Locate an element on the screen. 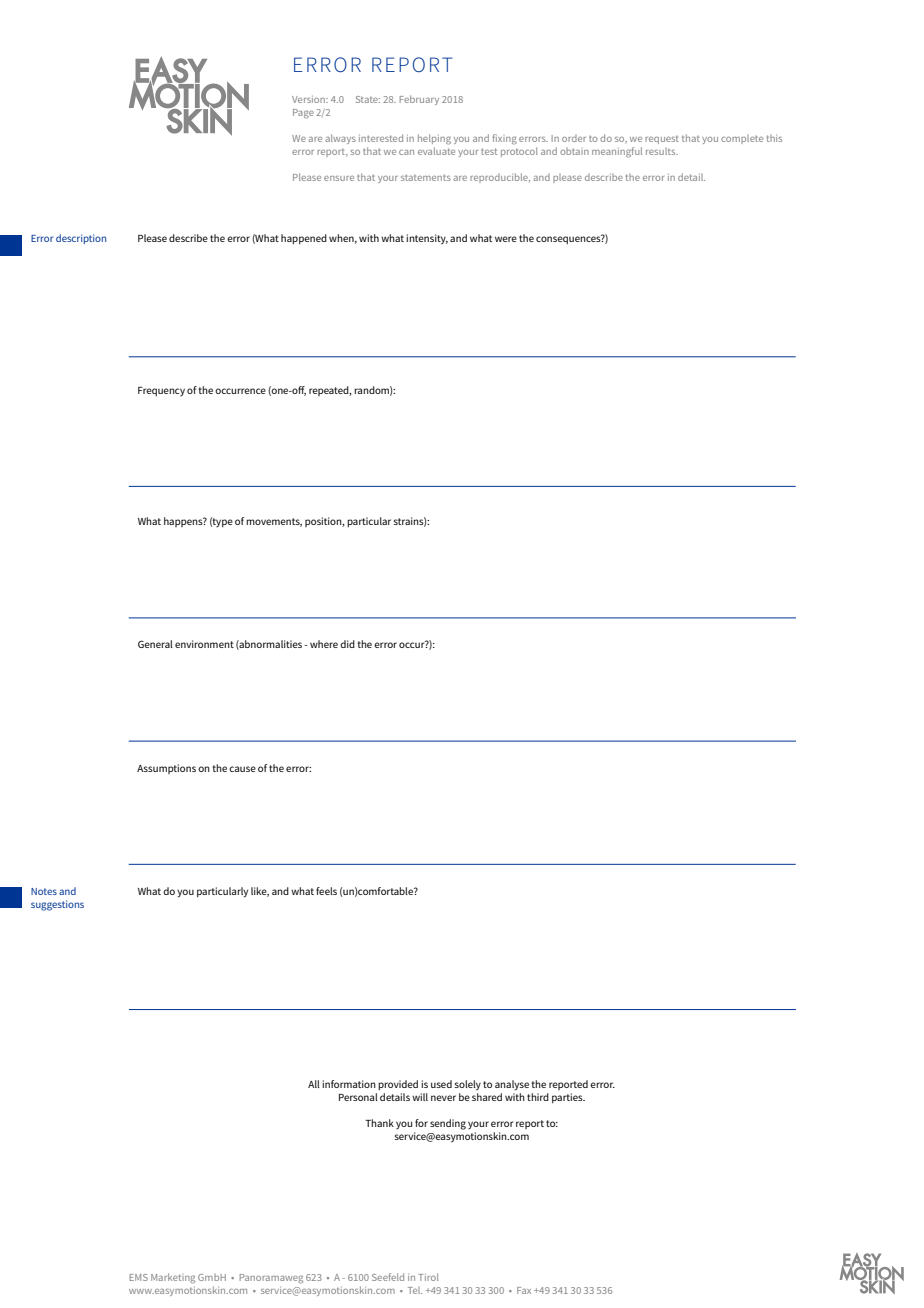 The height and width of the screenshot is (1308, 924). General is located at coordinates (155, 644).
